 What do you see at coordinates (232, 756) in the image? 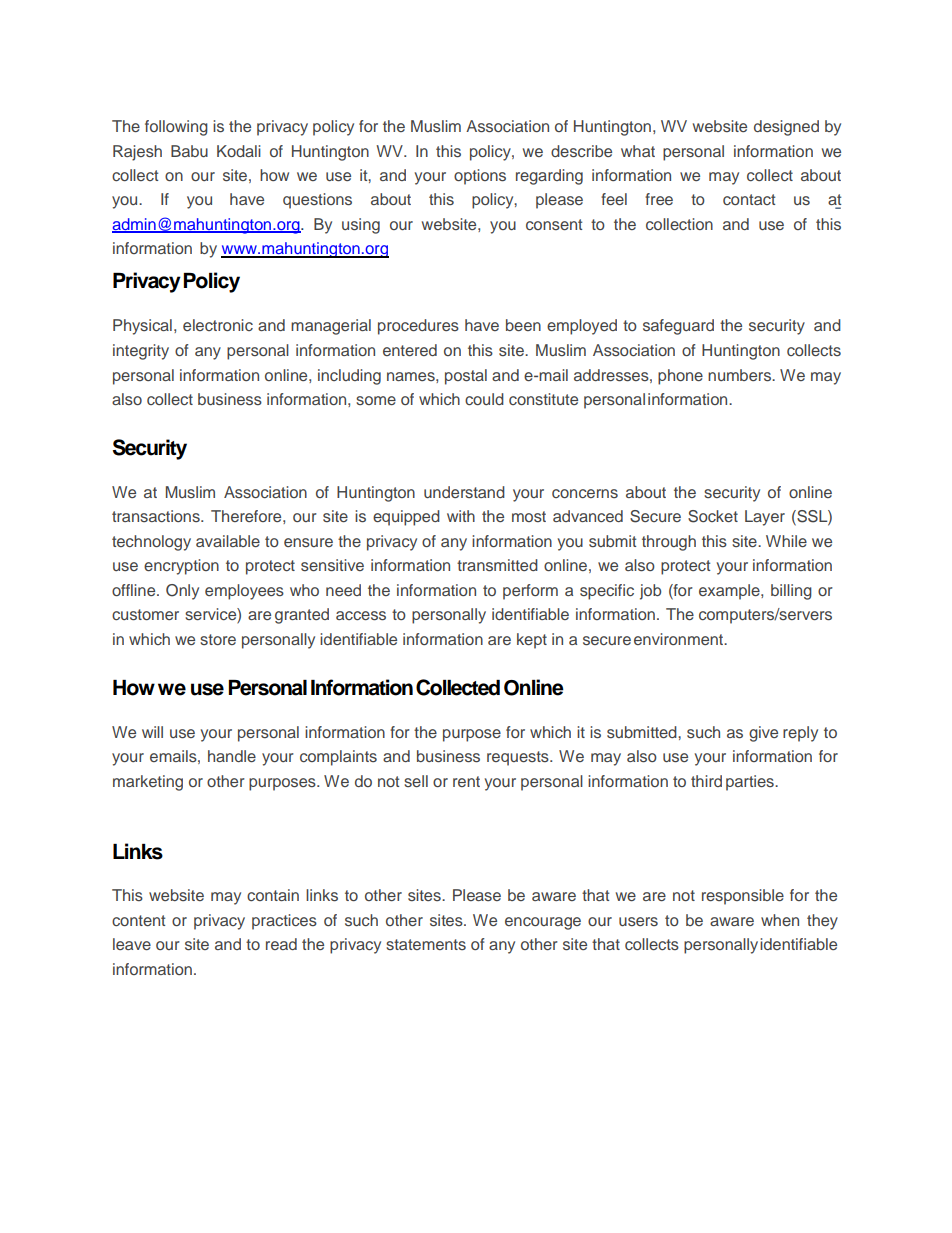
I see `handle` at bounding box center [232, 756].
